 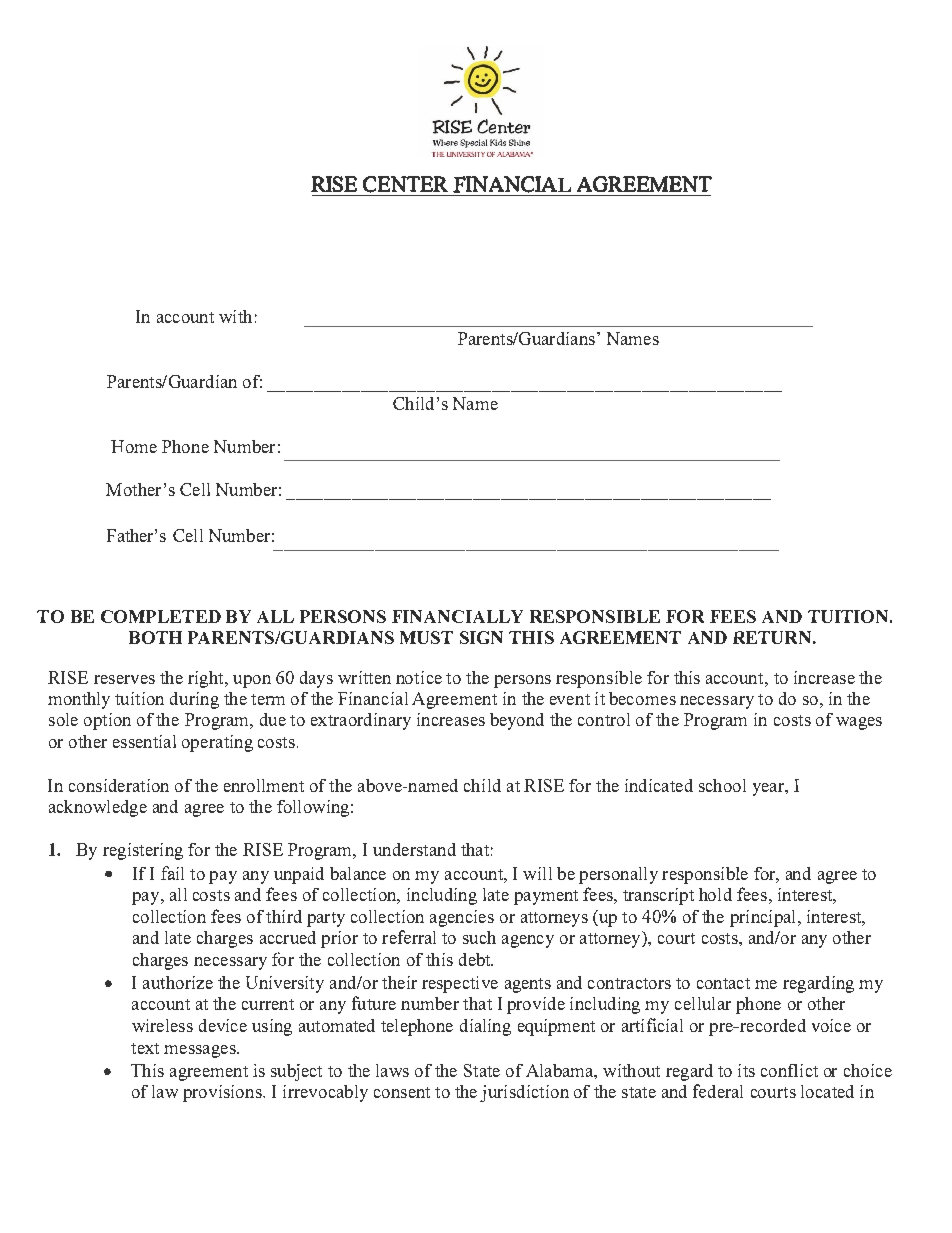 What do you see at coordinates (517, 721) in the document?
I see `beyond` at bounding box center [517, 721].
